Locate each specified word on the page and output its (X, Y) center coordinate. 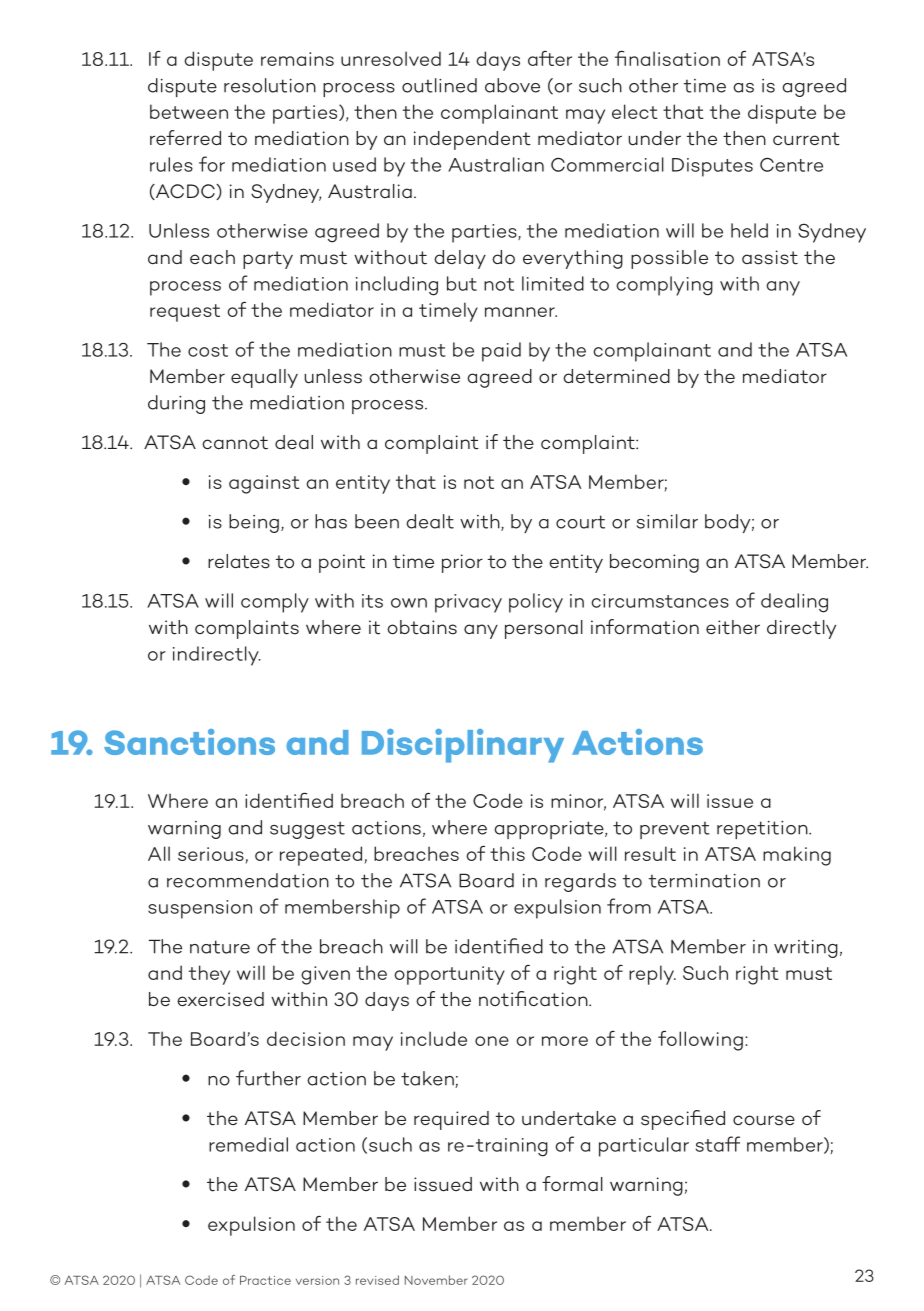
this (507, 853)
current (806, 139)
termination (704, 881)
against (264, 484)
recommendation (248, 880)
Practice (265, 1280)
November (436, 1280)
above (512, 85)
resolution (270, 85)
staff (718, 1144)
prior (462, 563)
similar (667, 521)
